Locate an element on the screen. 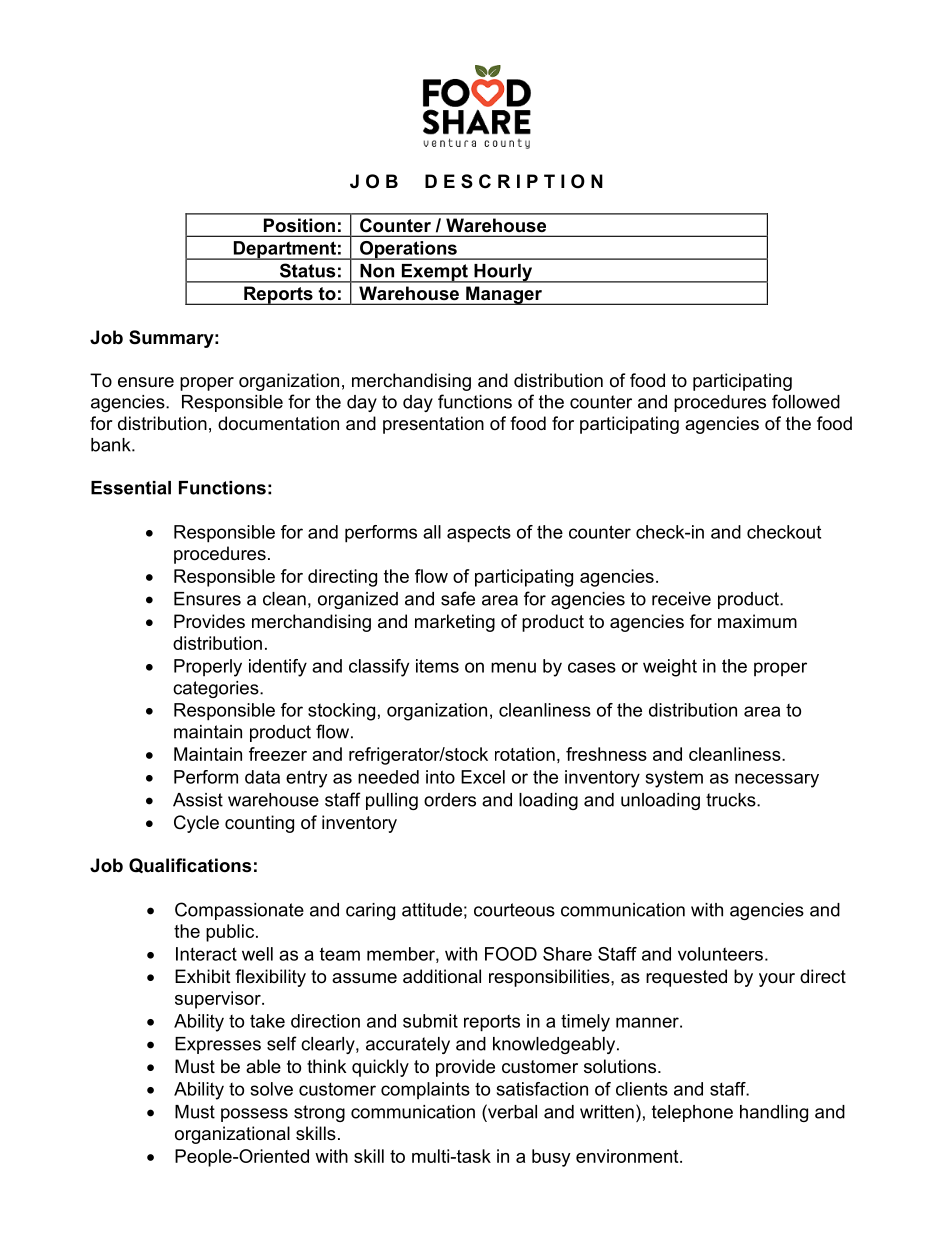 This screenshot has width=952, height=1233. possess is located at coordinates (254, 1115).
